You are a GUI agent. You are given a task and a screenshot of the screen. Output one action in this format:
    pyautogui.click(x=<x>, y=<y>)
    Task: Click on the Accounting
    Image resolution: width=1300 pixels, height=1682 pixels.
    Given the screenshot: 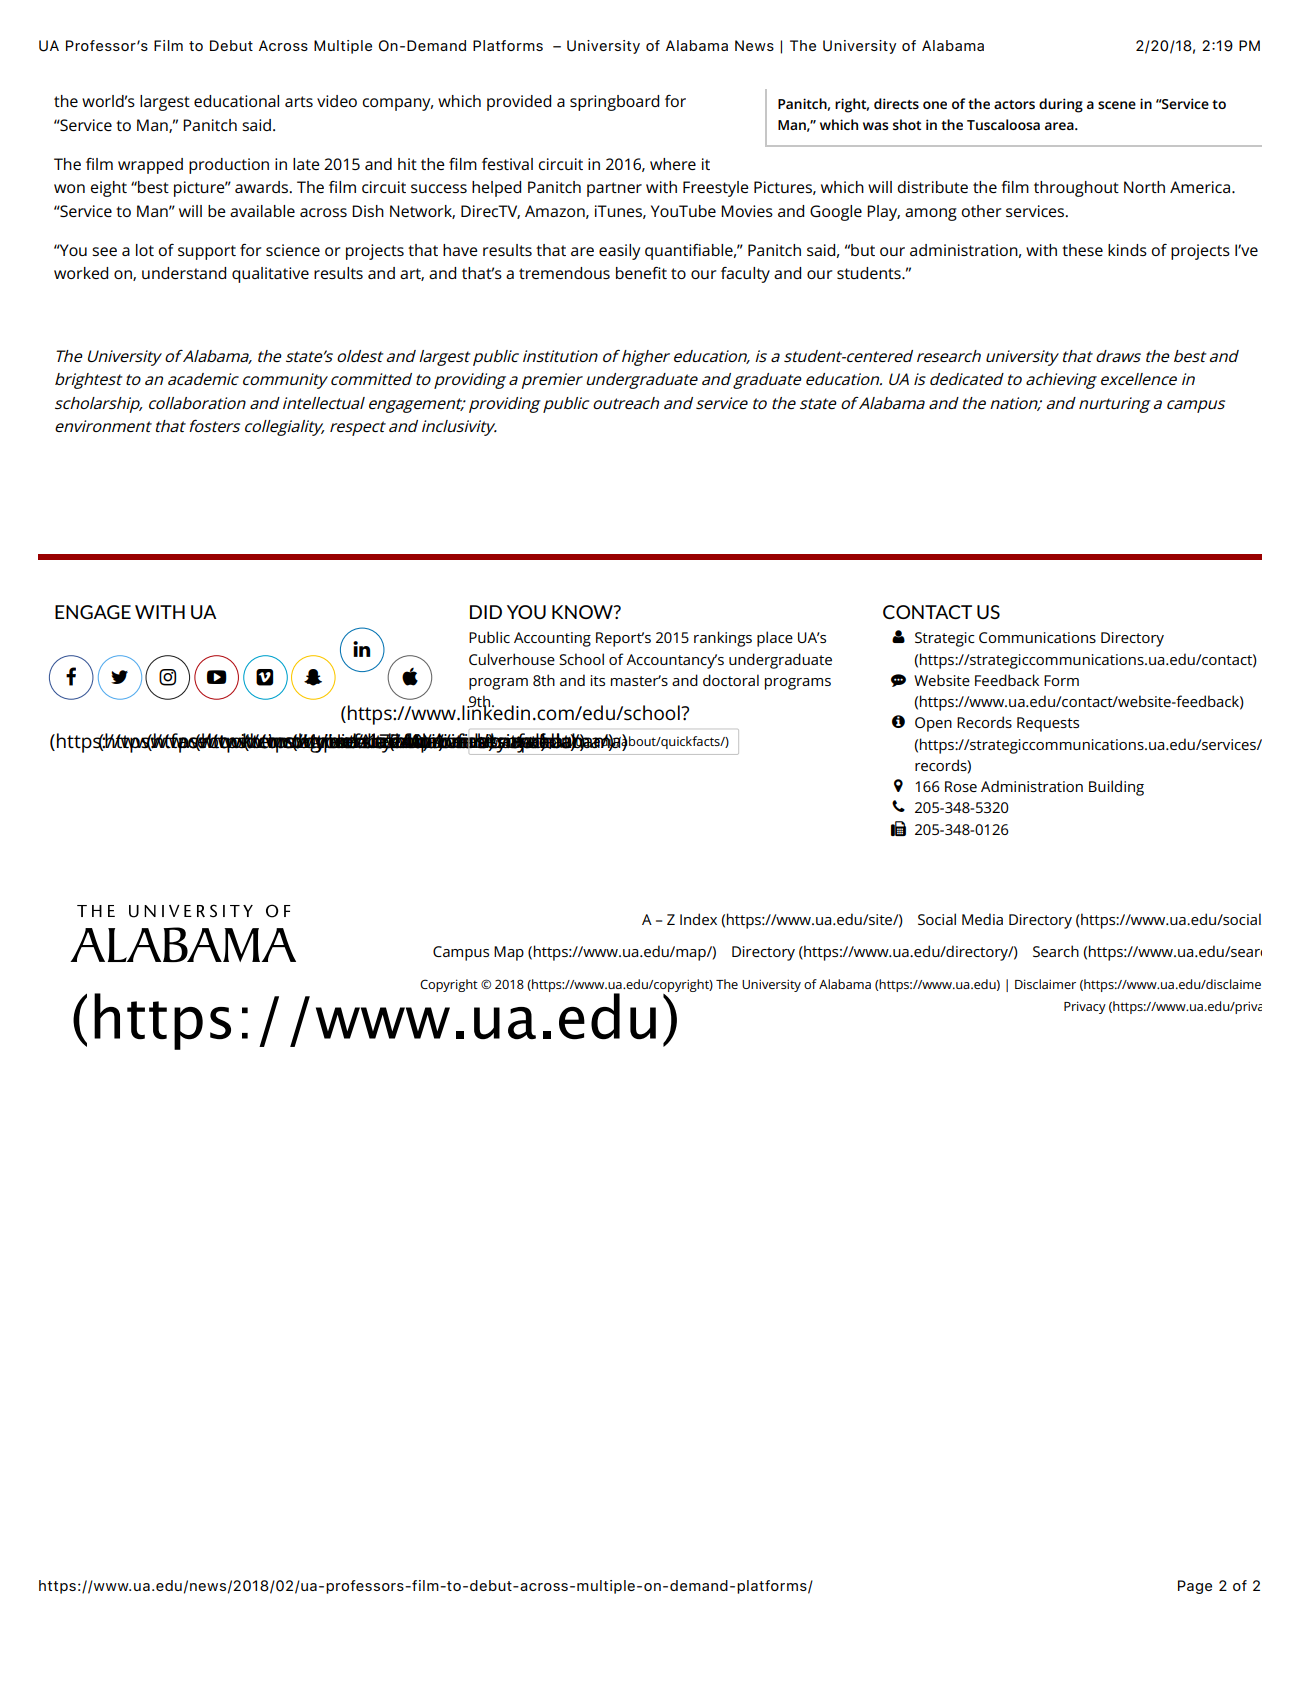 What is the action you would take?
    pyautogui.click(x=552, y=639)
